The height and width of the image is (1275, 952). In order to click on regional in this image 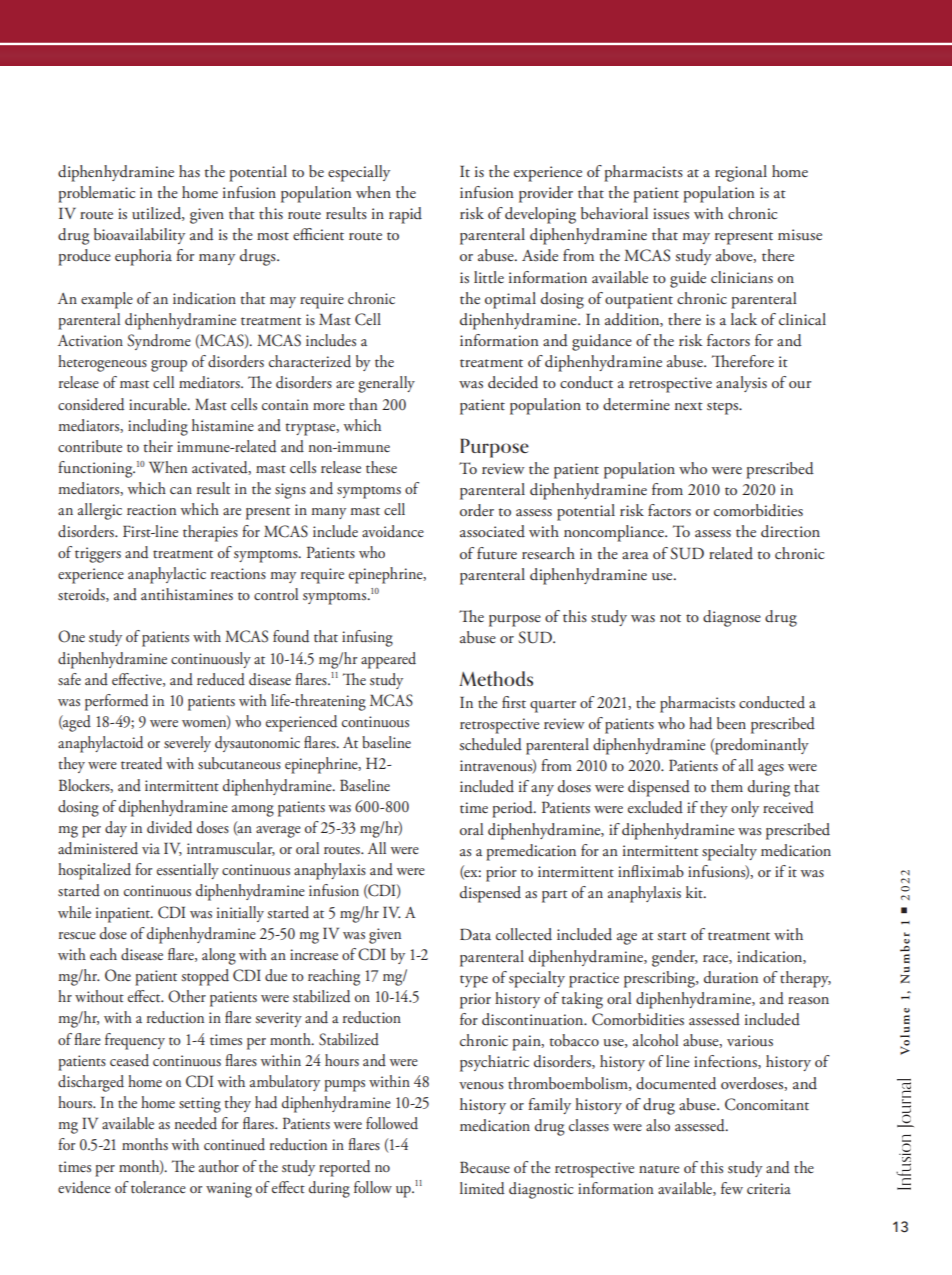, I will do `click(741, 173)`.
